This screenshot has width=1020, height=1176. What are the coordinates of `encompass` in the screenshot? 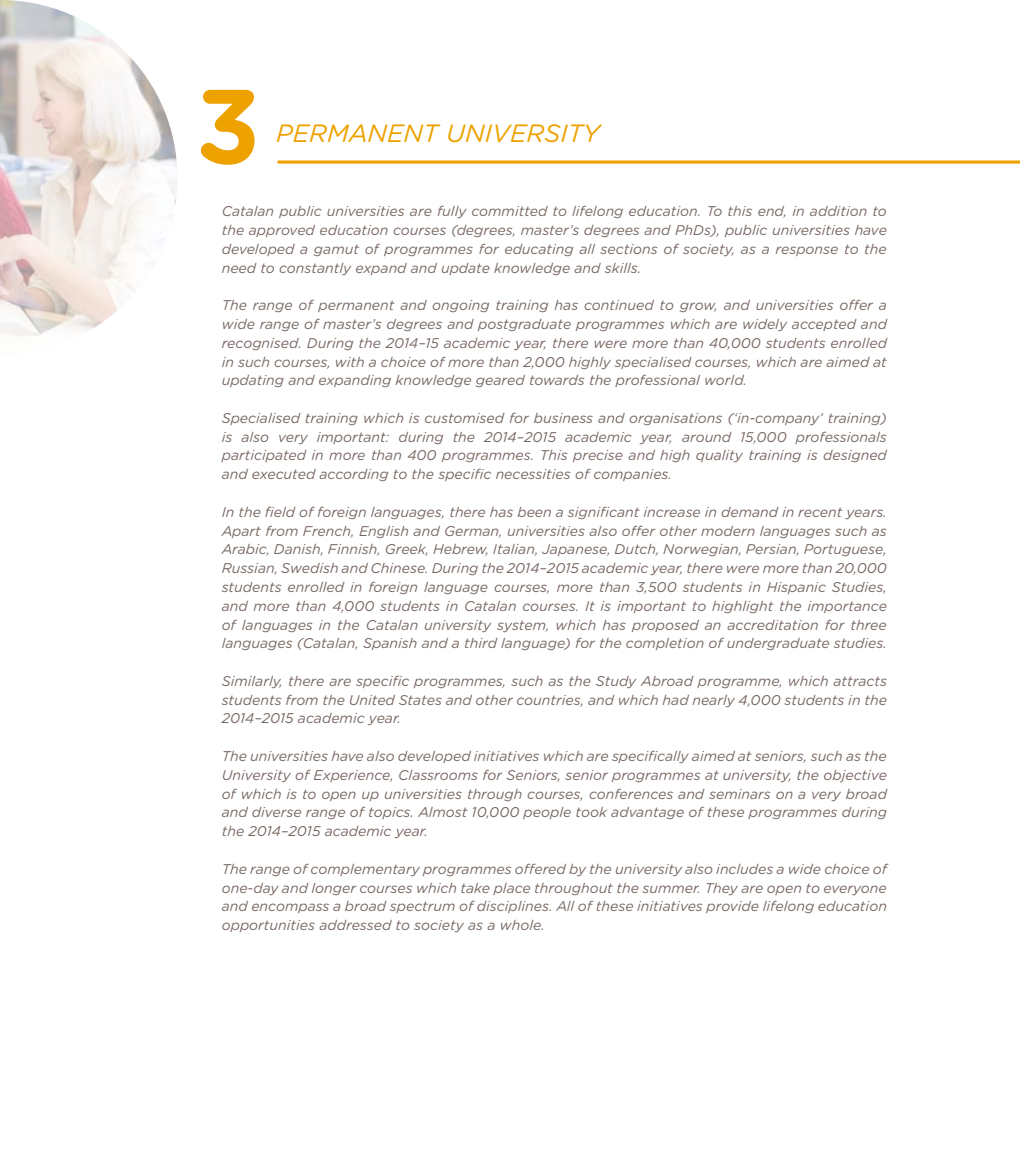 It's located at (290, 908).
